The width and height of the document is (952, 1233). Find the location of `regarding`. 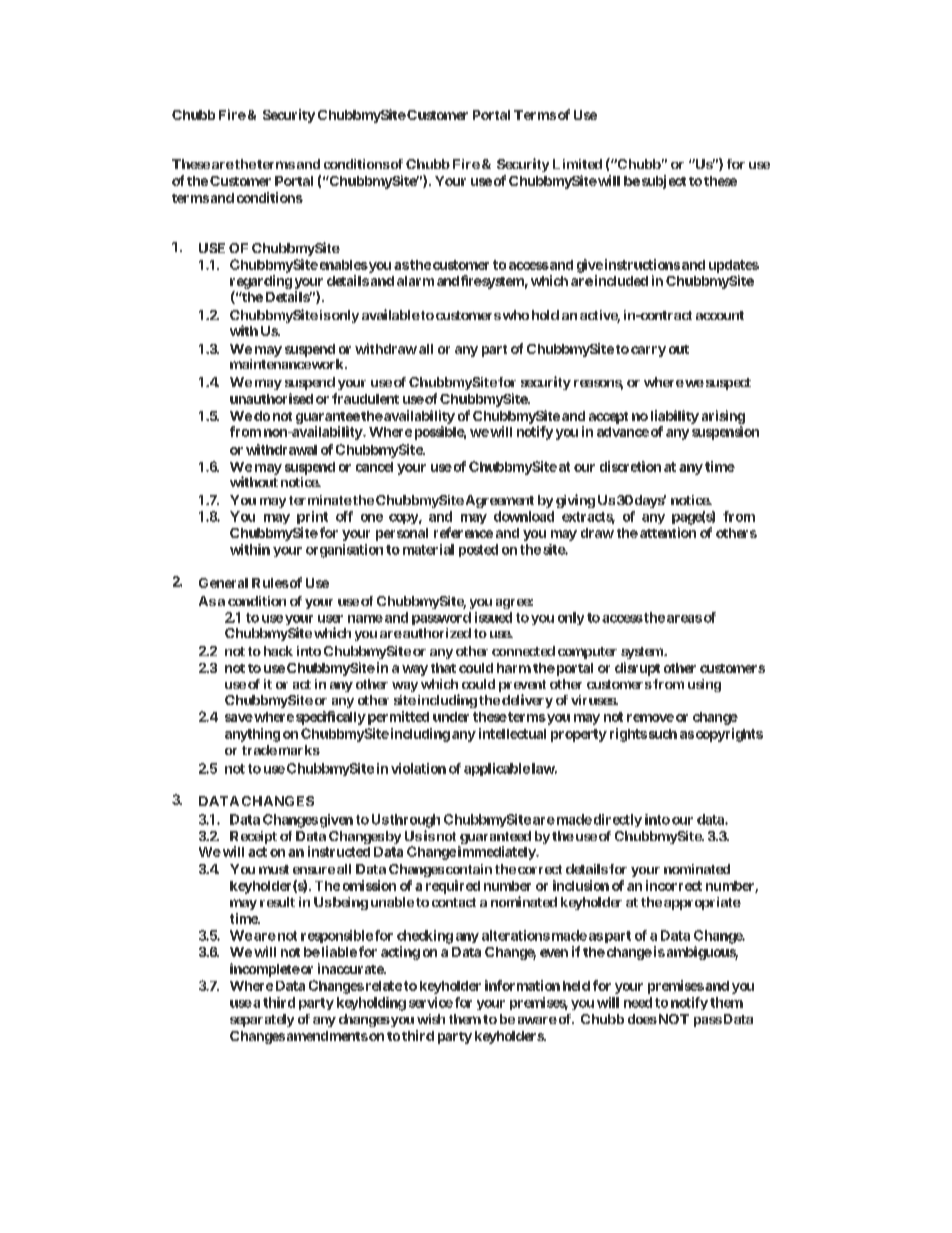

regarding is located at coordinates (261, 282).
